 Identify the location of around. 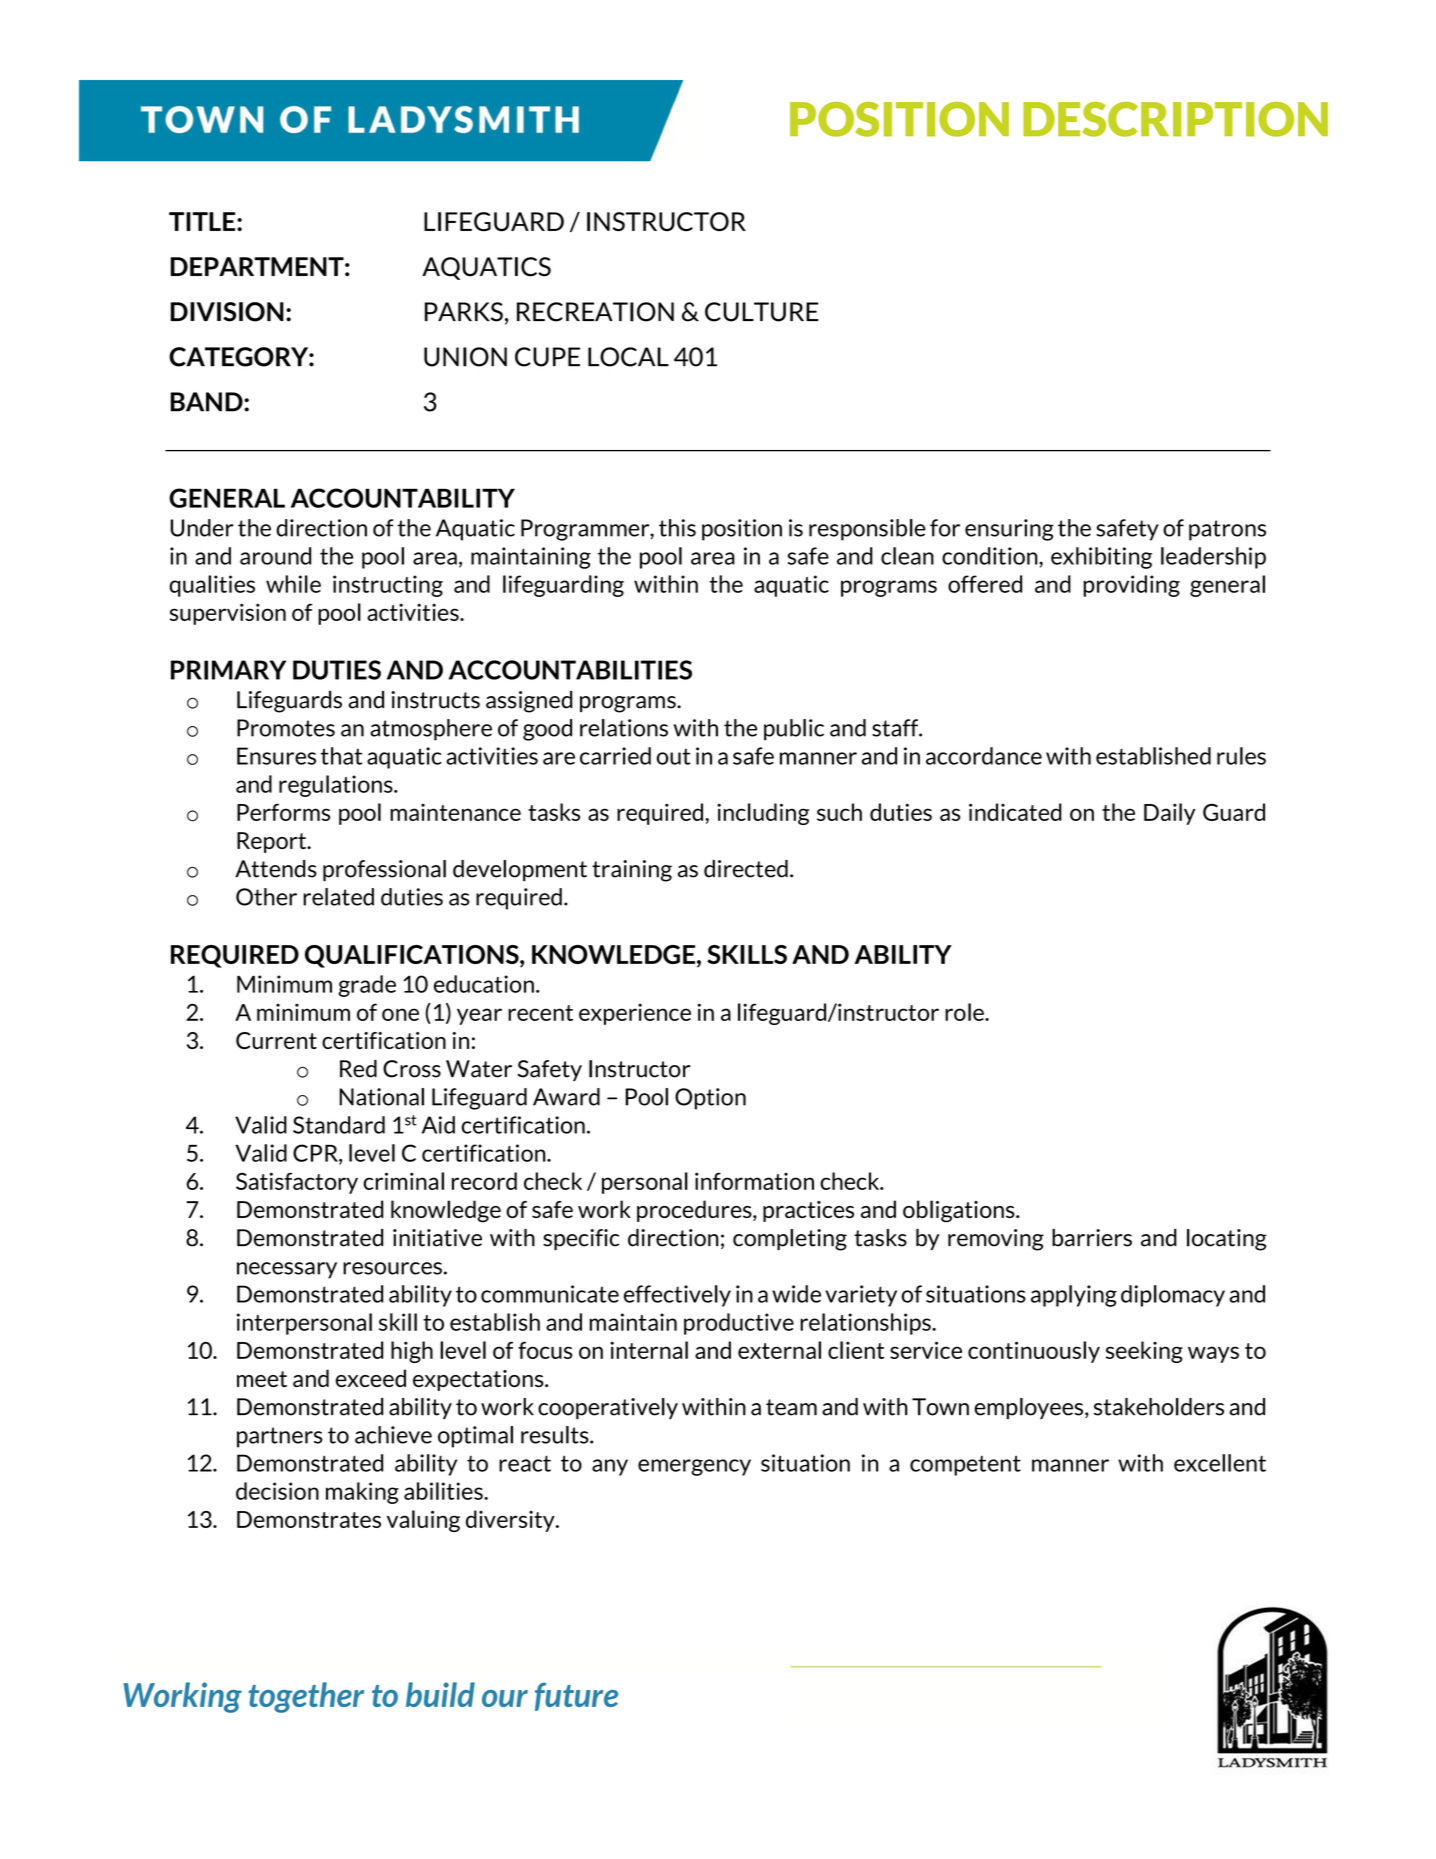
(275, 556).
